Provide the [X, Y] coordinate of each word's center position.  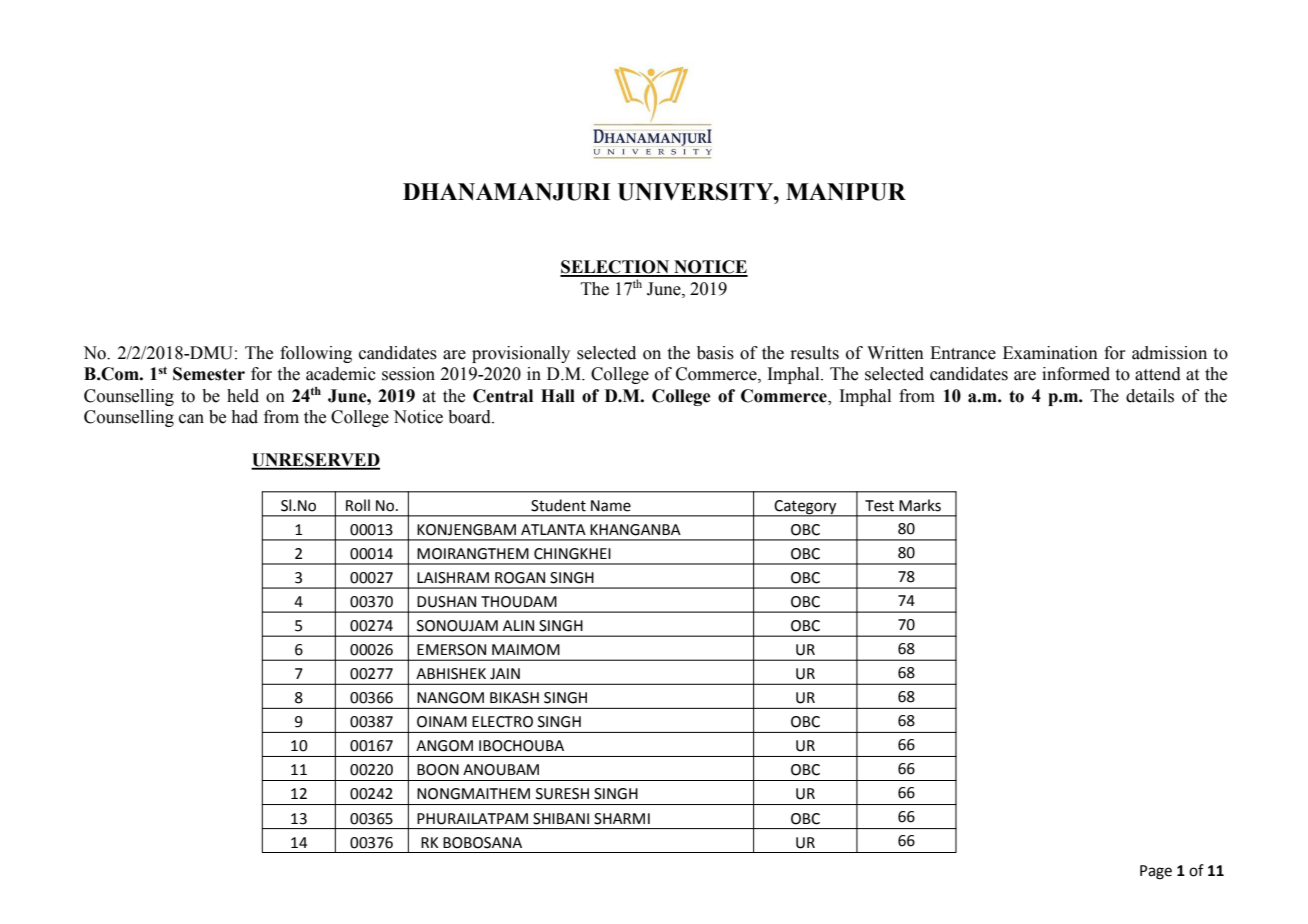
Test [879, 506]
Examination [1050, 353]
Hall [558, 396]
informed [1076, 374]
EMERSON [451, 650]
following [316, 354]
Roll [358, 505]
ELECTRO [502, 722]
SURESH [562, 794]
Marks [920, 505]
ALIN [518, 625]
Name [611, 506]
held [243, 396]
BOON [438, 770]
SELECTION [616, 268]
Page [1156, 872]
